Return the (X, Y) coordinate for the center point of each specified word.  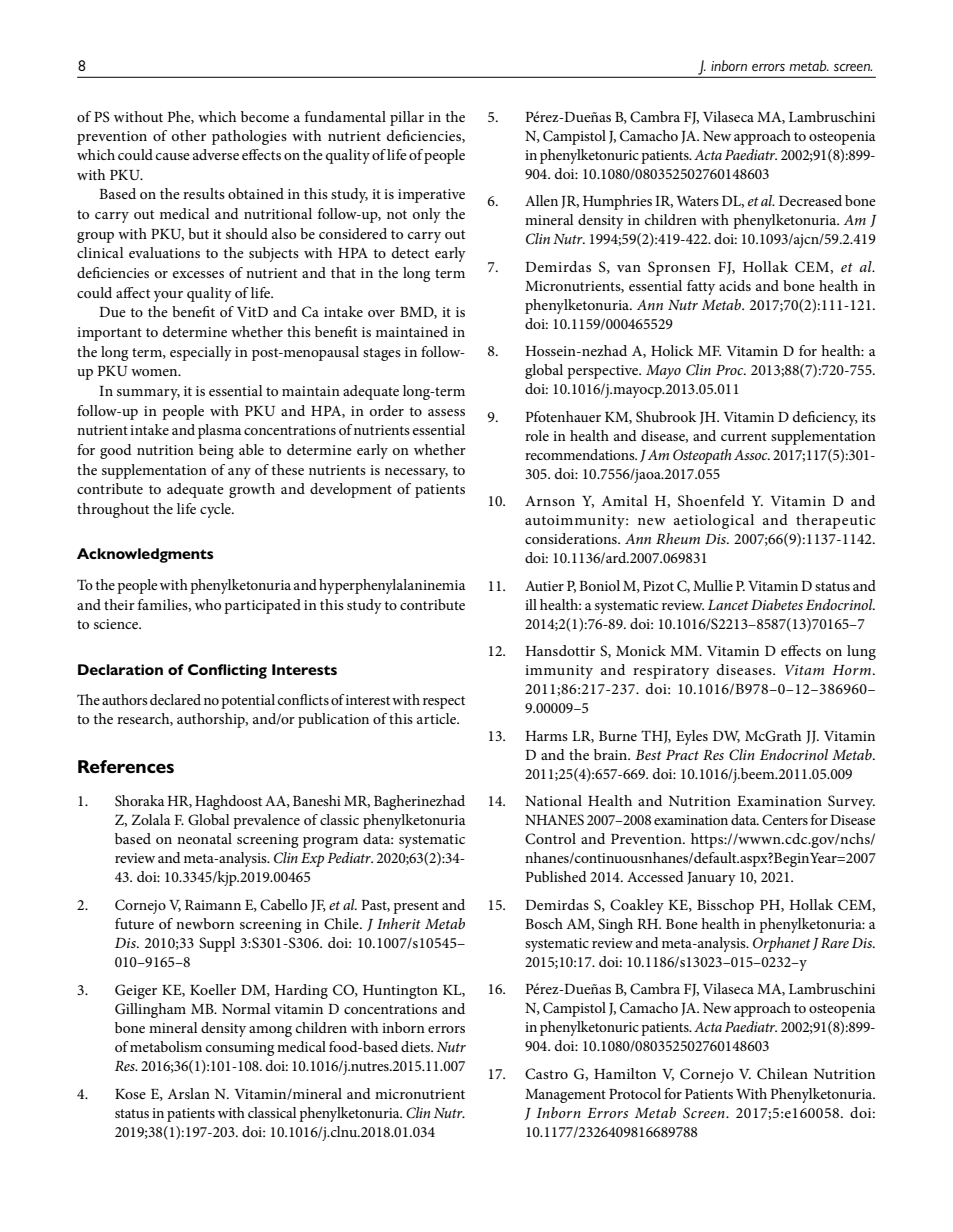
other (189, 135)
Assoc (752, 455)
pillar (407, 118)
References (126, 766)
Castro (546, 1074)
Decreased (810, 200)
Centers (785, 820)
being (216, 451)
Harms (546, 736)
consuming (240, 1049)
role (537, 435)
